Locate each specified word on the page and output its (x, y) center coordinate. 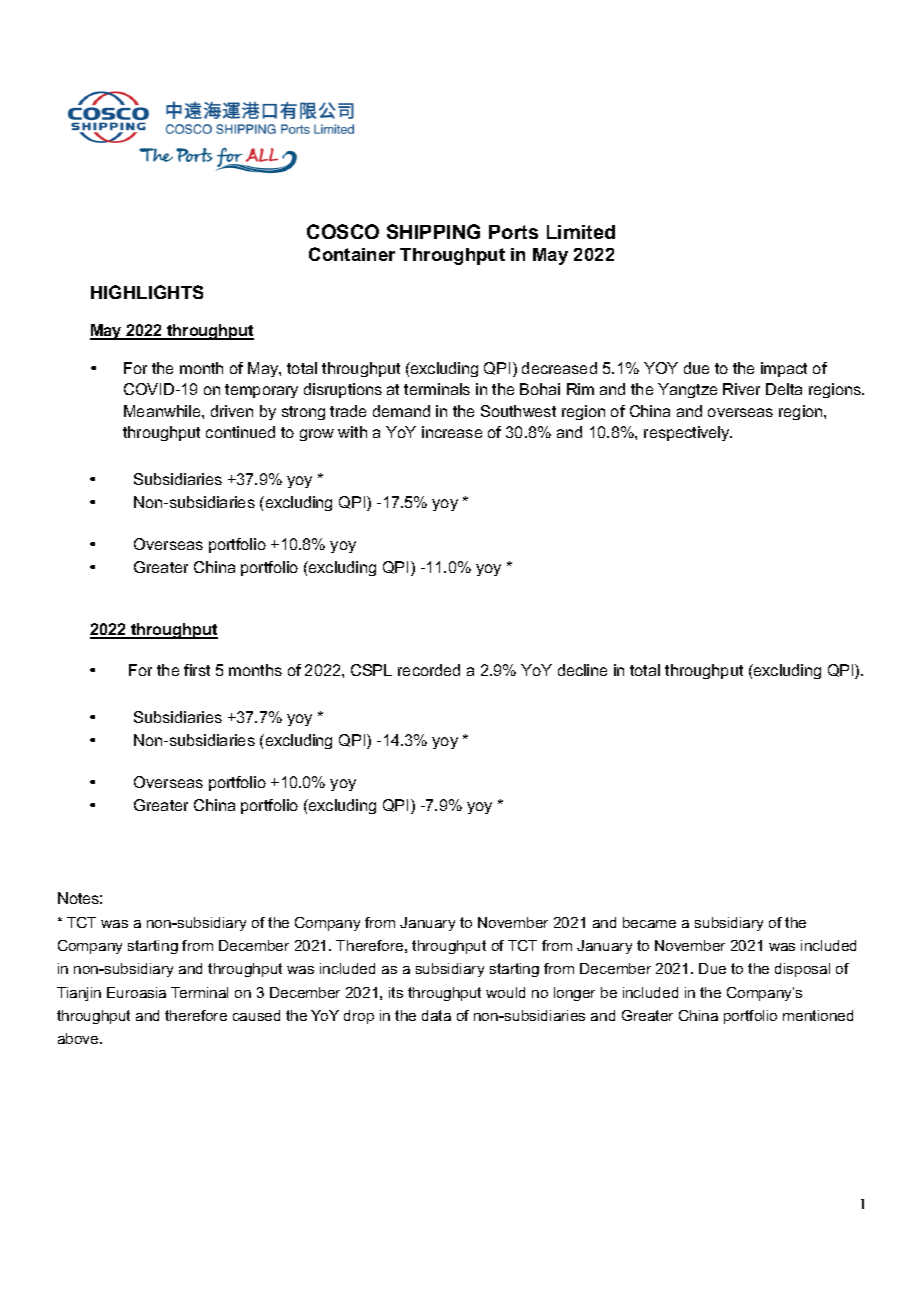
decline (582, 670)
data (436, 1015)
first (197, 670)
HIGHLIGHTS (147, 292)
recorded (429, 670)
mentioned (818, 1015)
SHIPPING (433, 231)
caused (256, 1015)
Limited (581, 232)
